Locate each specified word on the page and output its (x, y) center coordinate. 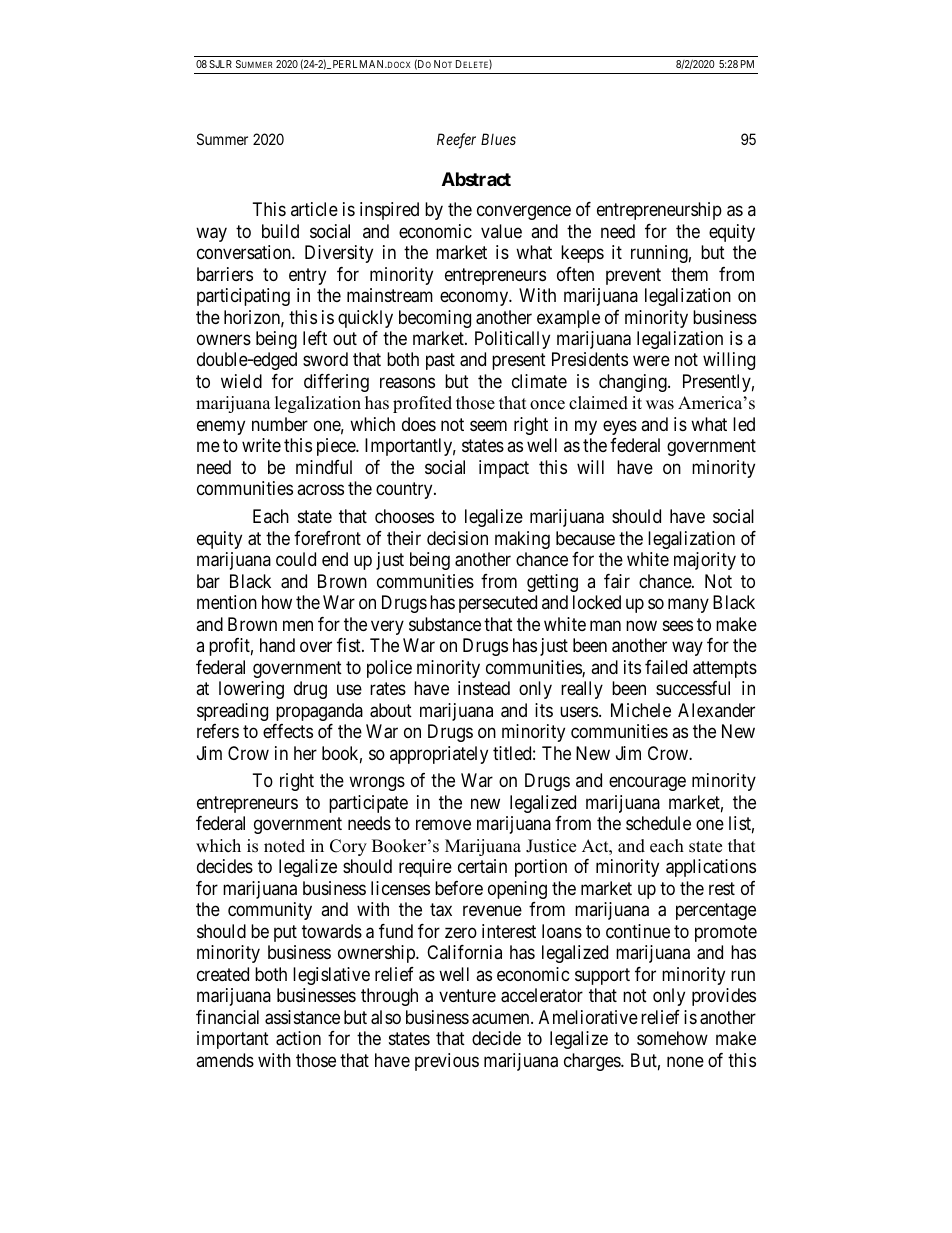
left (315, 338)
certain (482, 866)
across (320, 490)
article (314, 209)
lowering (251, 690)
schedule (658, 823)
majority (705, 561)
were (651, 361)
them (689, 274)
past (440, 362)
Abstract (476, 179)
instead (484, 688)
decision (457, 538)
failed (666, 667)
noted (284, 846)
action (298, 1038)
